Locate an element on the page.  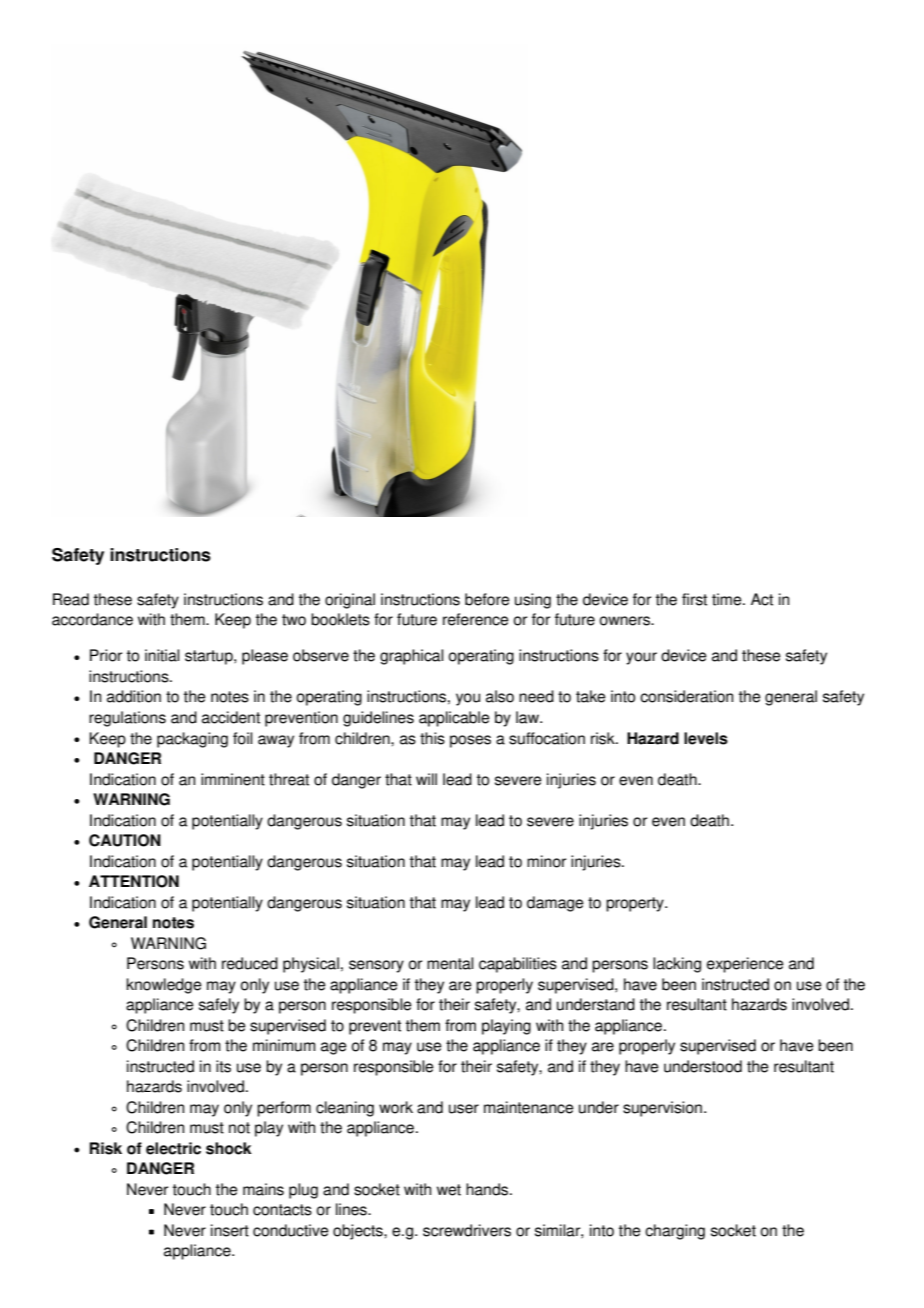
work is located at coordinates (396, 1107).
